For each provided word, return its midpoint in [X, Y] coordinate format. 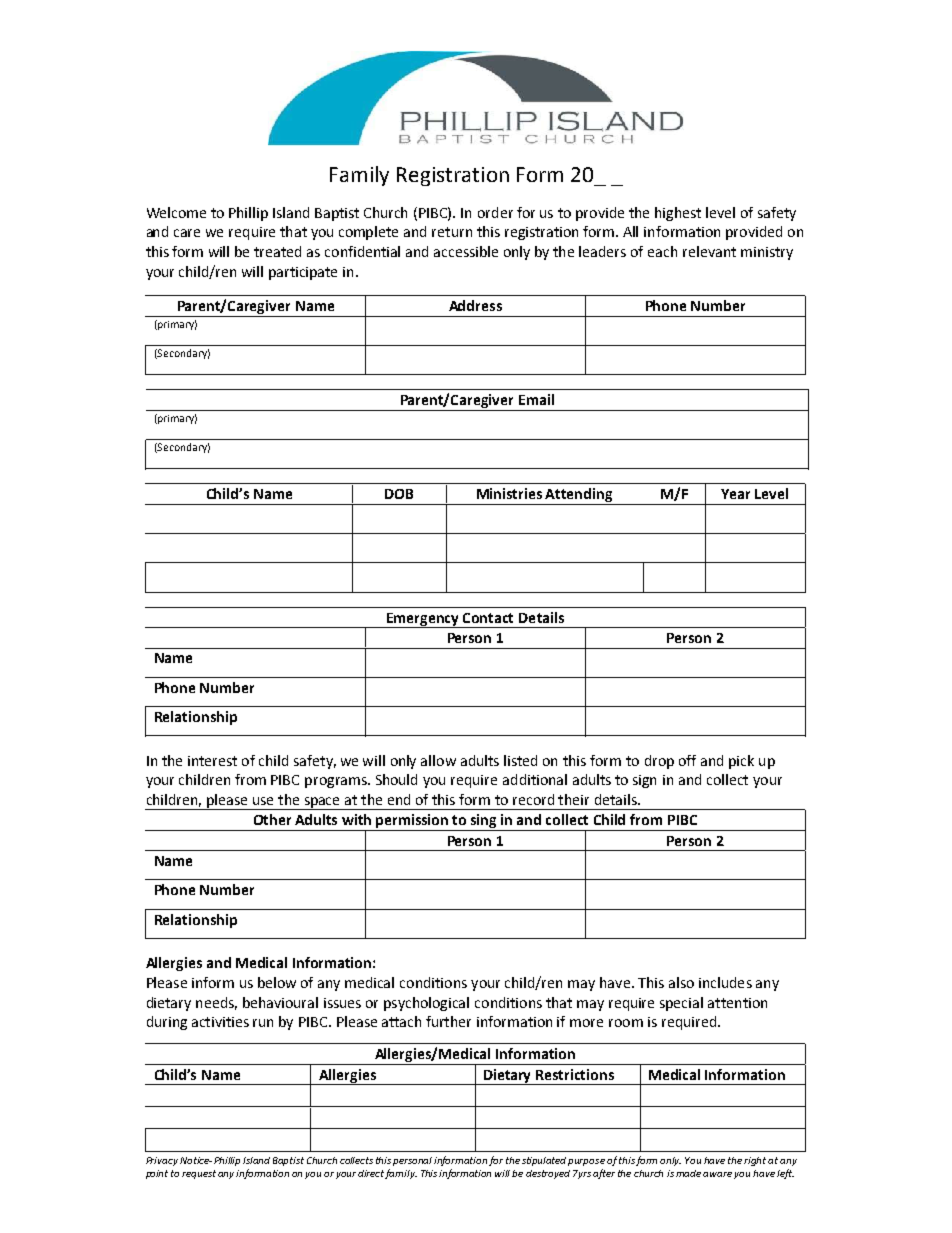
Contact [488, 618]
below [277, 982]
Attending [579, 496]
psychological [426, 1004]
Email [536, 399]
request [199, 1174]
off [687, 760]
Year [735, 494]
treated [277, 251]
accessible [466, 251]
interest [212, 761]
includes [725, 982]
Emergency [423, 620]
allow [438, 760]
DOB [399, 494]
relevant [709, 251]
